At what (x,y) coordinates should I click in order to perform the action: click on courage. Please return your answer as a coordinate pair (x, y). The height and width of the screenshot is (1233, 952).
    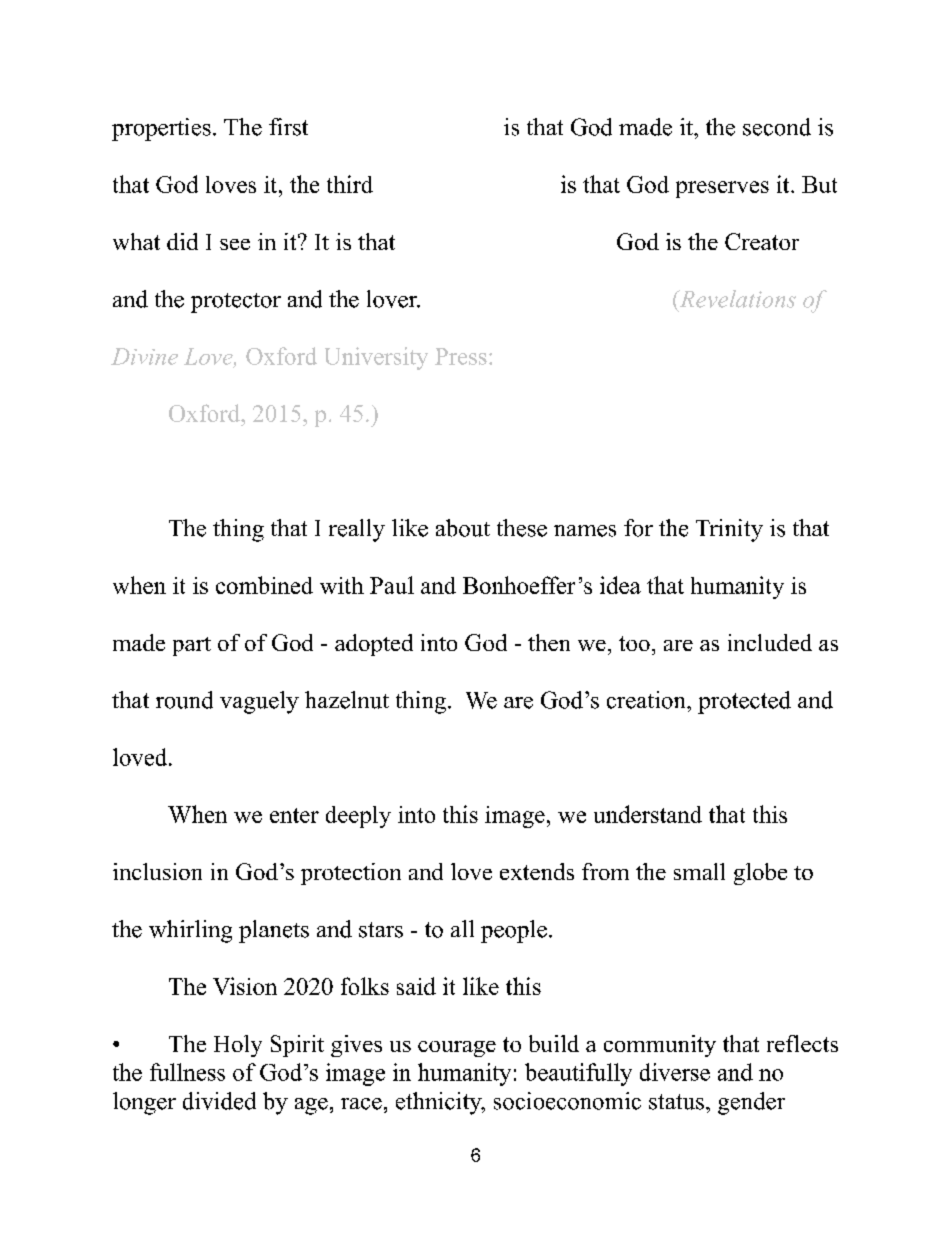
    Looking at the image, I should click on (457, 1049).
